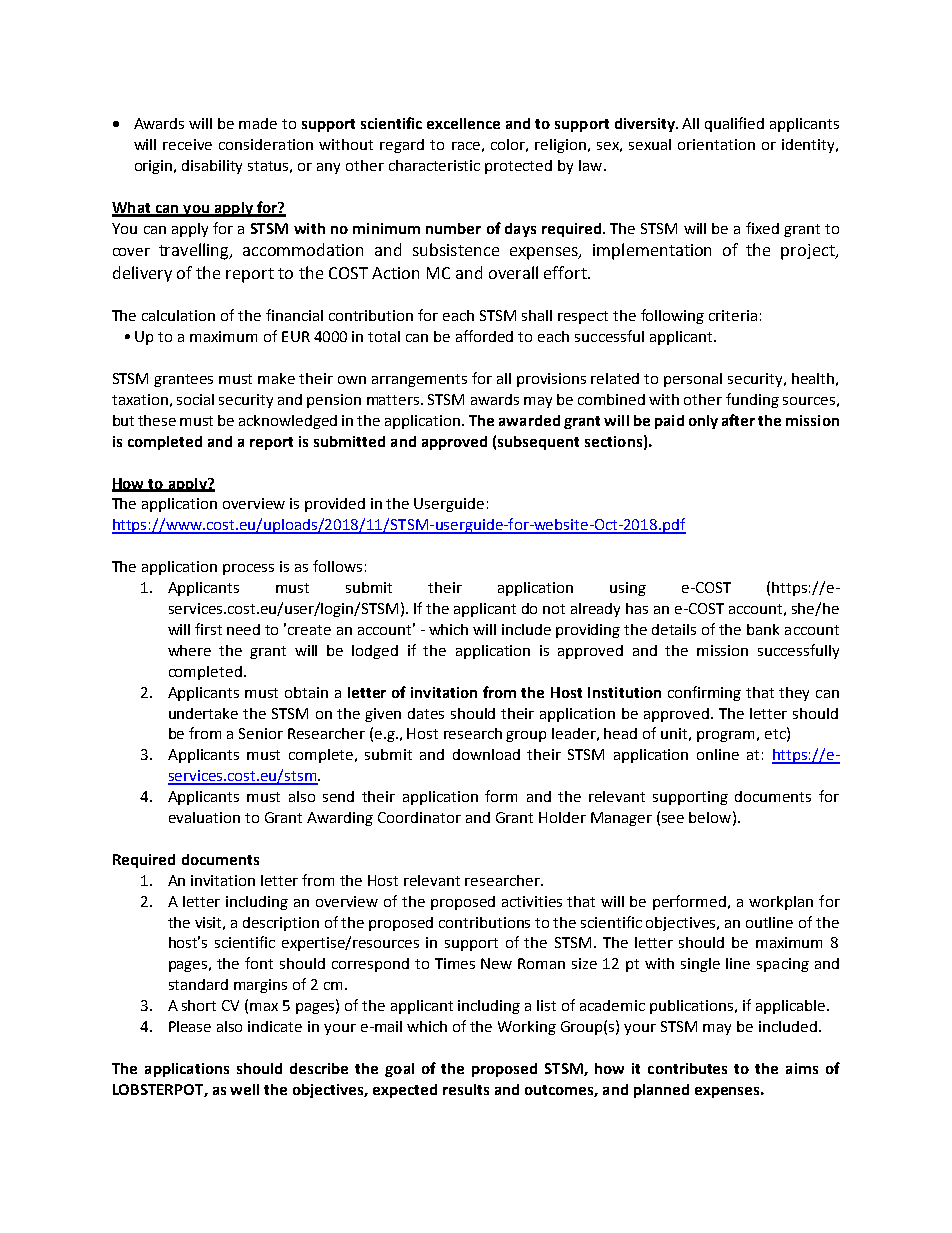 The image size is (952, 1233). What do you see at coordinates (466, 146) in the screenshot?
I see `race` at bounding box center [466, 146].
